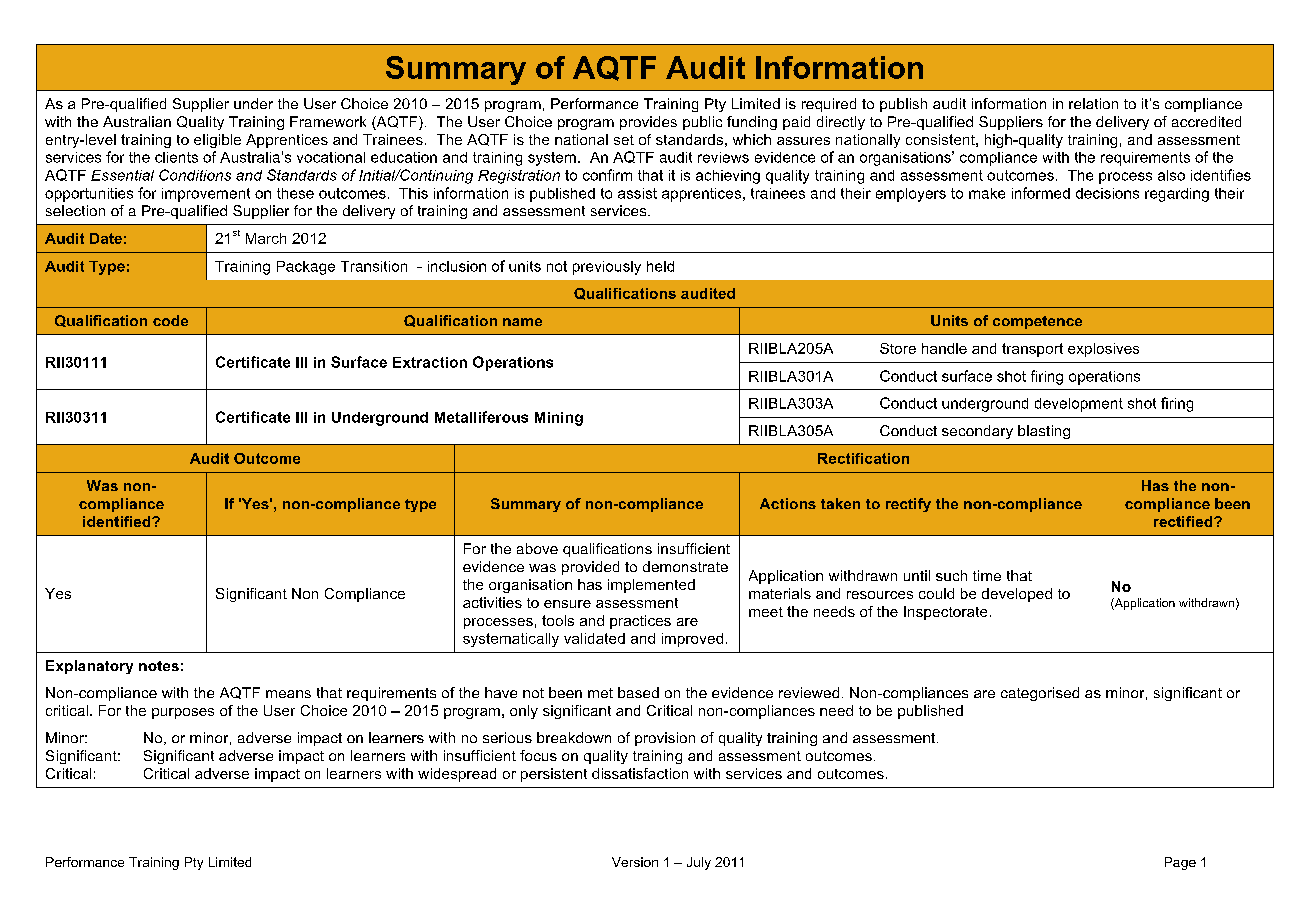 The height and width of the screenshot is (924, 1308). Describe the element at coordinates (1180, 863) in the screenshot. I see `Page` at that location.
